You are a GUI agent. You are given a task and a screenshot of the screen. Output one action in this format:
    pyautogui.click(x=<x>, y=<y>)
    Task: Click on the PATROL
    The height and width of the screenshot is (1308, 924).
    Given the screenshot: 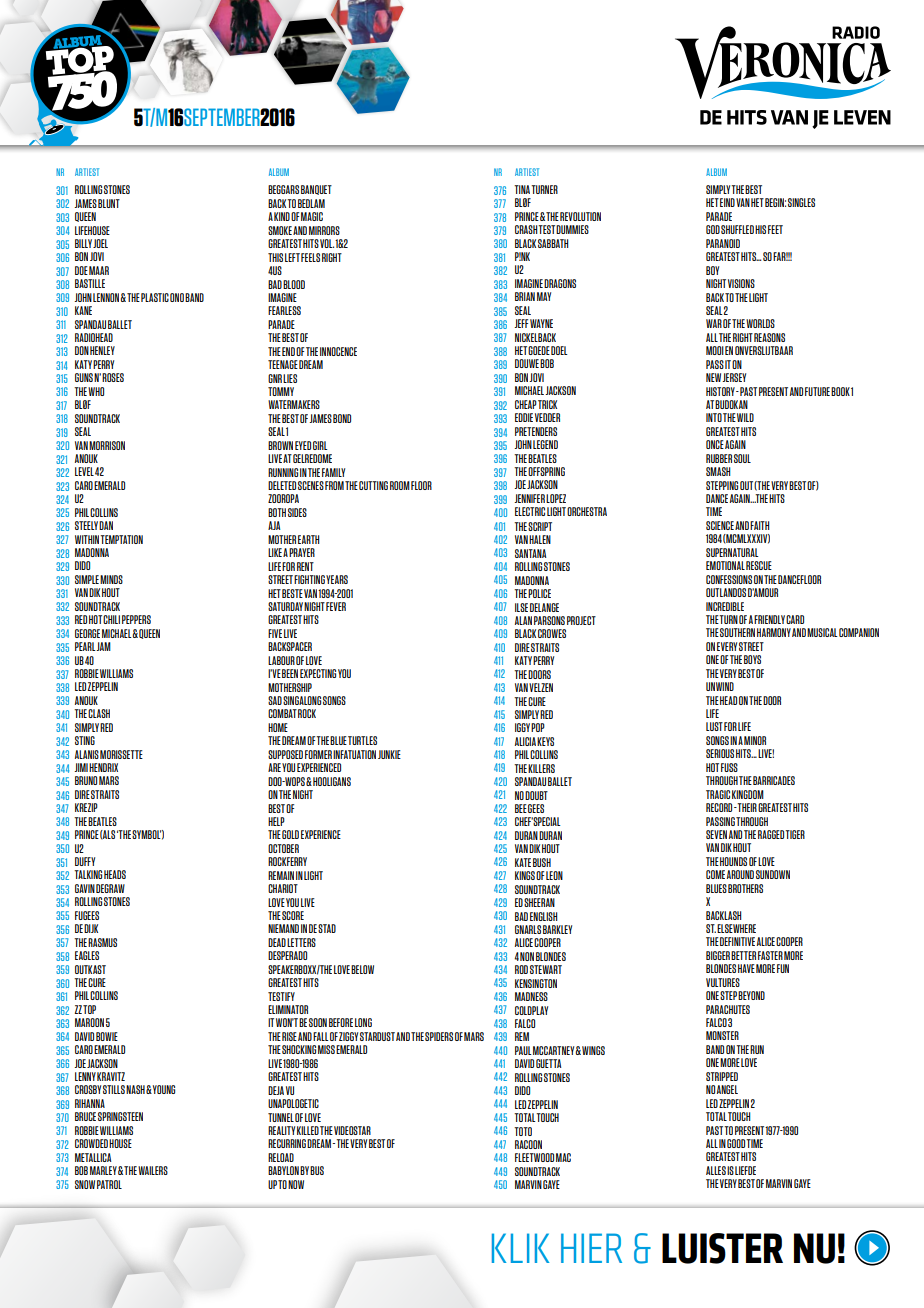 What is the action you would take?
    pyautogui.click(x=109, y=1184)
